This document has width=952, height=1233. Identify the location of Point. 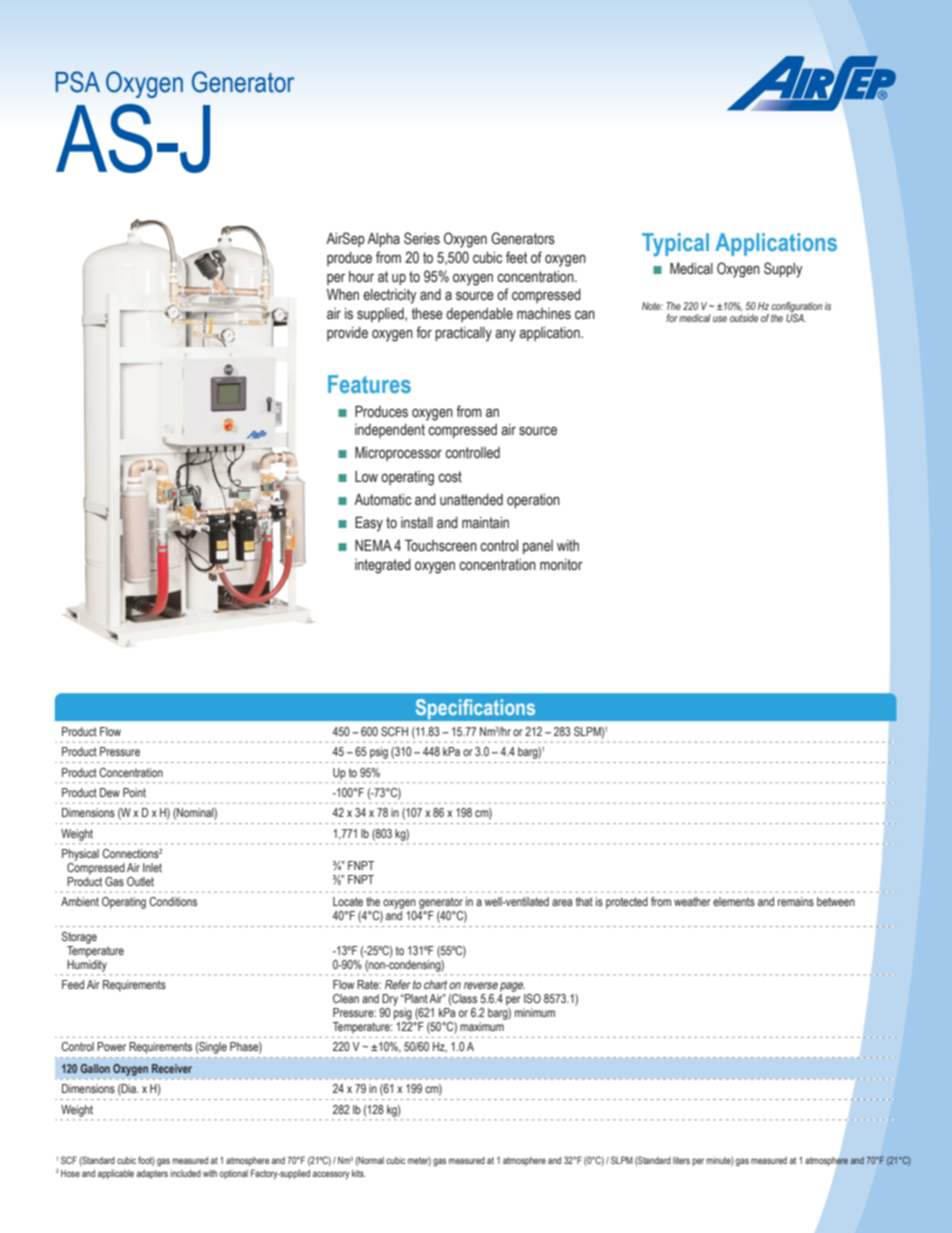
(134, 792).
